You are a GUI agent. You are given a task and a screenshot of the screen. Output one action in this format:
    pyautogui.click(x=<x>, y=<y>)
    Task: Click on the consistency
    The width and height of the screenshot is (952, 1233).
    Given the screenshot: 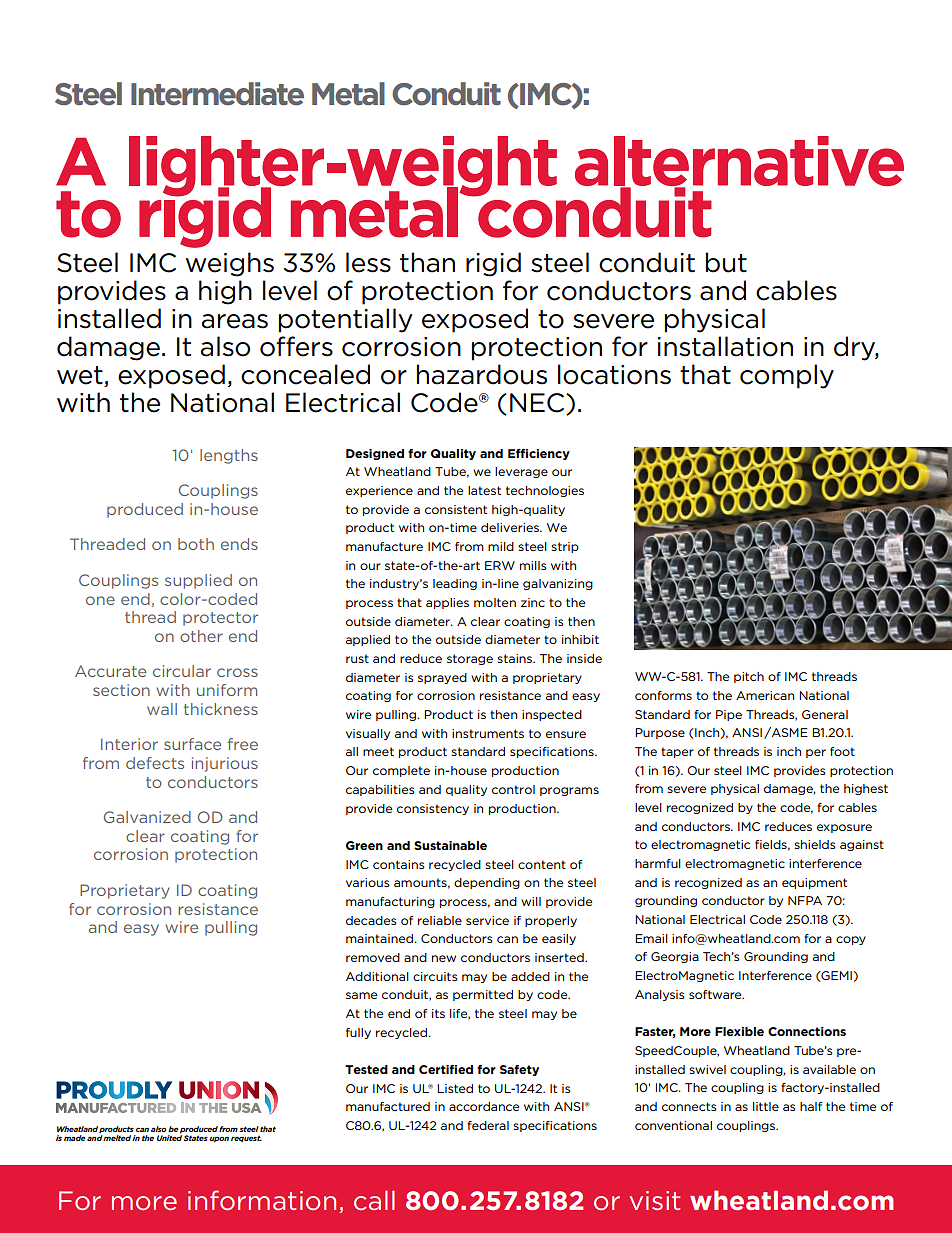 What is the action you would take?
    pyautogui.click(x=433, y=809)
